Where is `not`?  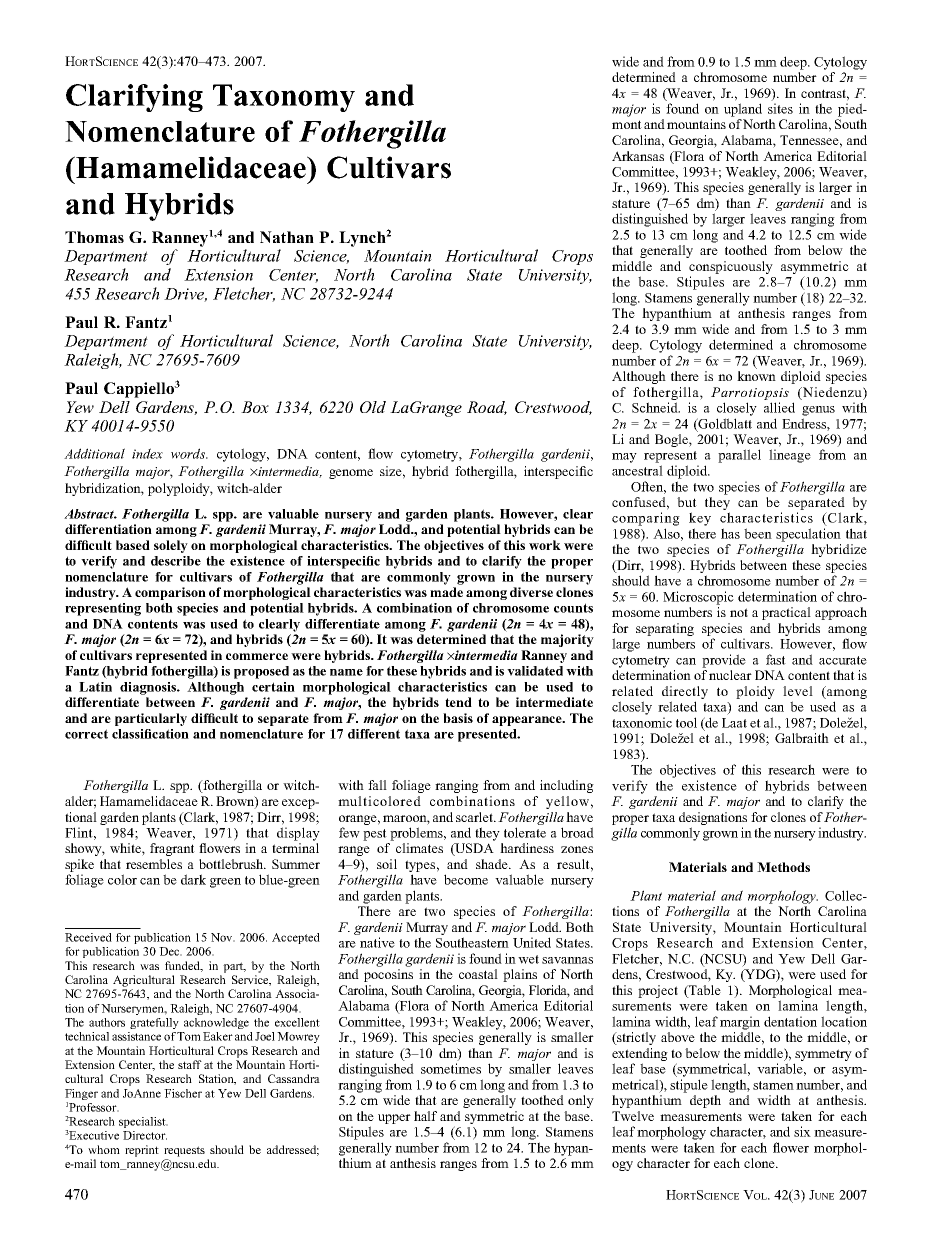 not is located at coordinates (739, 612).
